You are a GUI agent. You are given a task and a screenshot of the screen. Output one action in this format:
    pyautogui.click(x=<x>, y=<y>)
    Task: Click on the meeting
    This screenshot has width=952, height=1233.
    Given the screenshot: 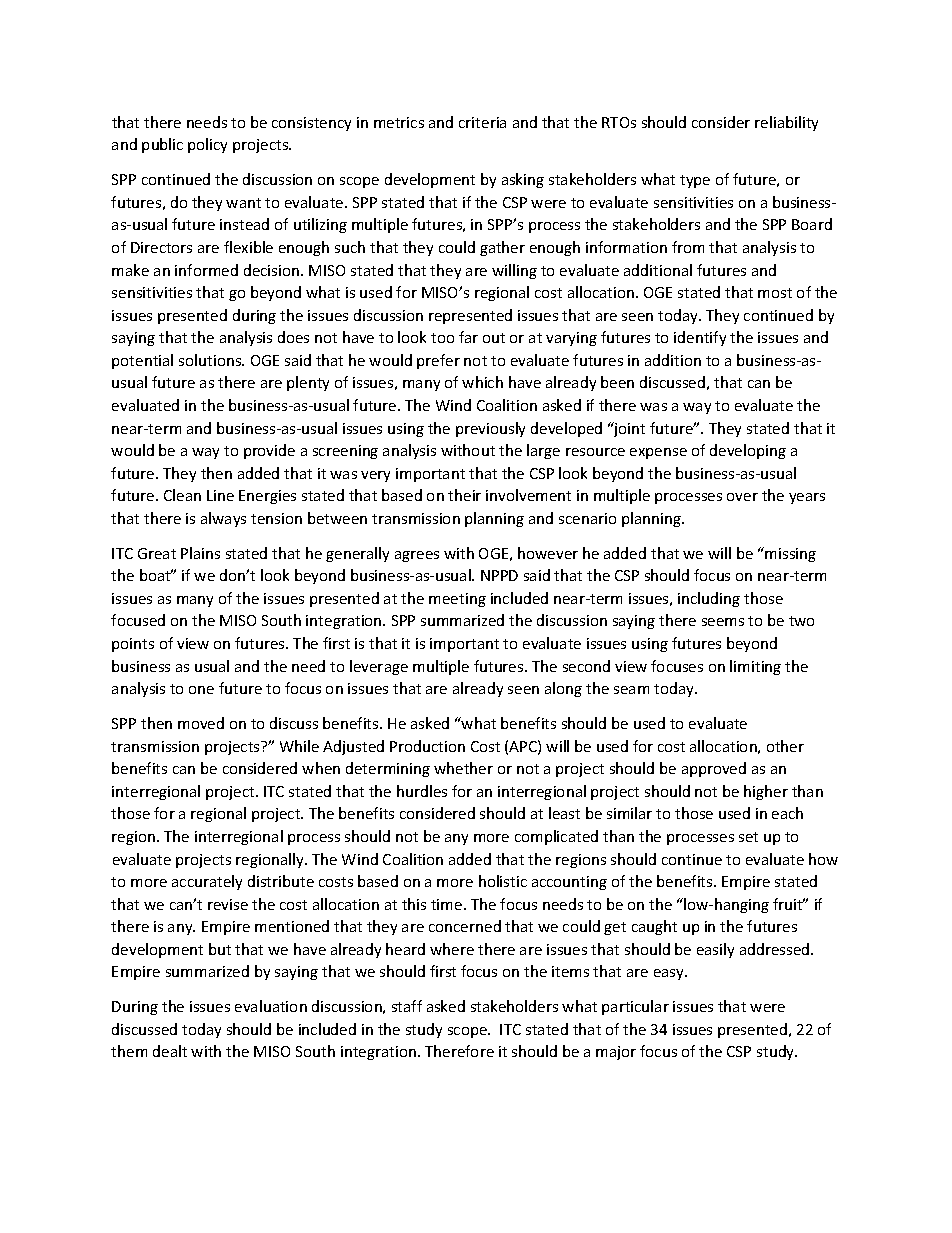 What is the action you would take?
    pyautogui.click(x=457, y=600)
